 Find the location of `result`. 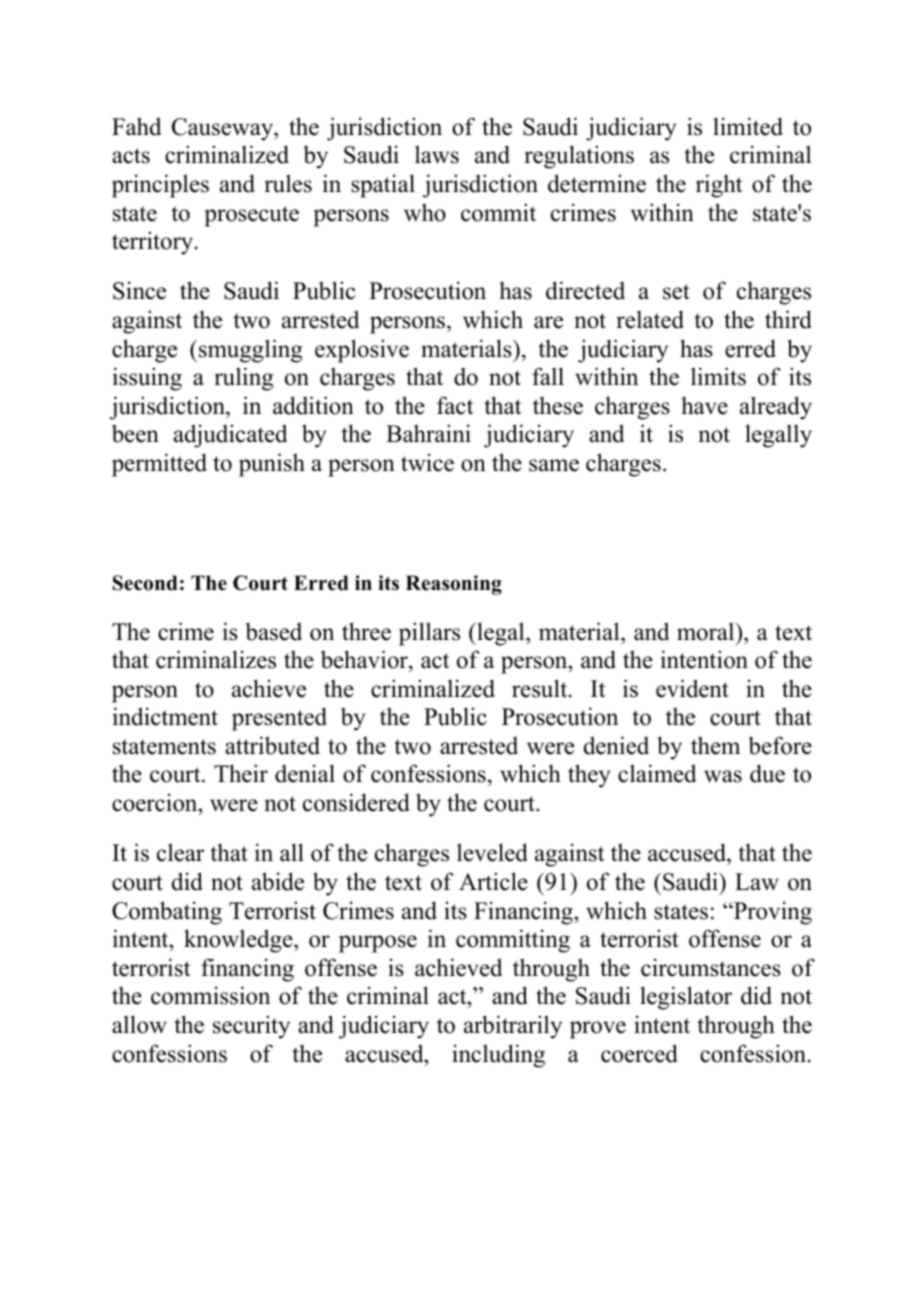

result is located at coordinates (541, 688).
